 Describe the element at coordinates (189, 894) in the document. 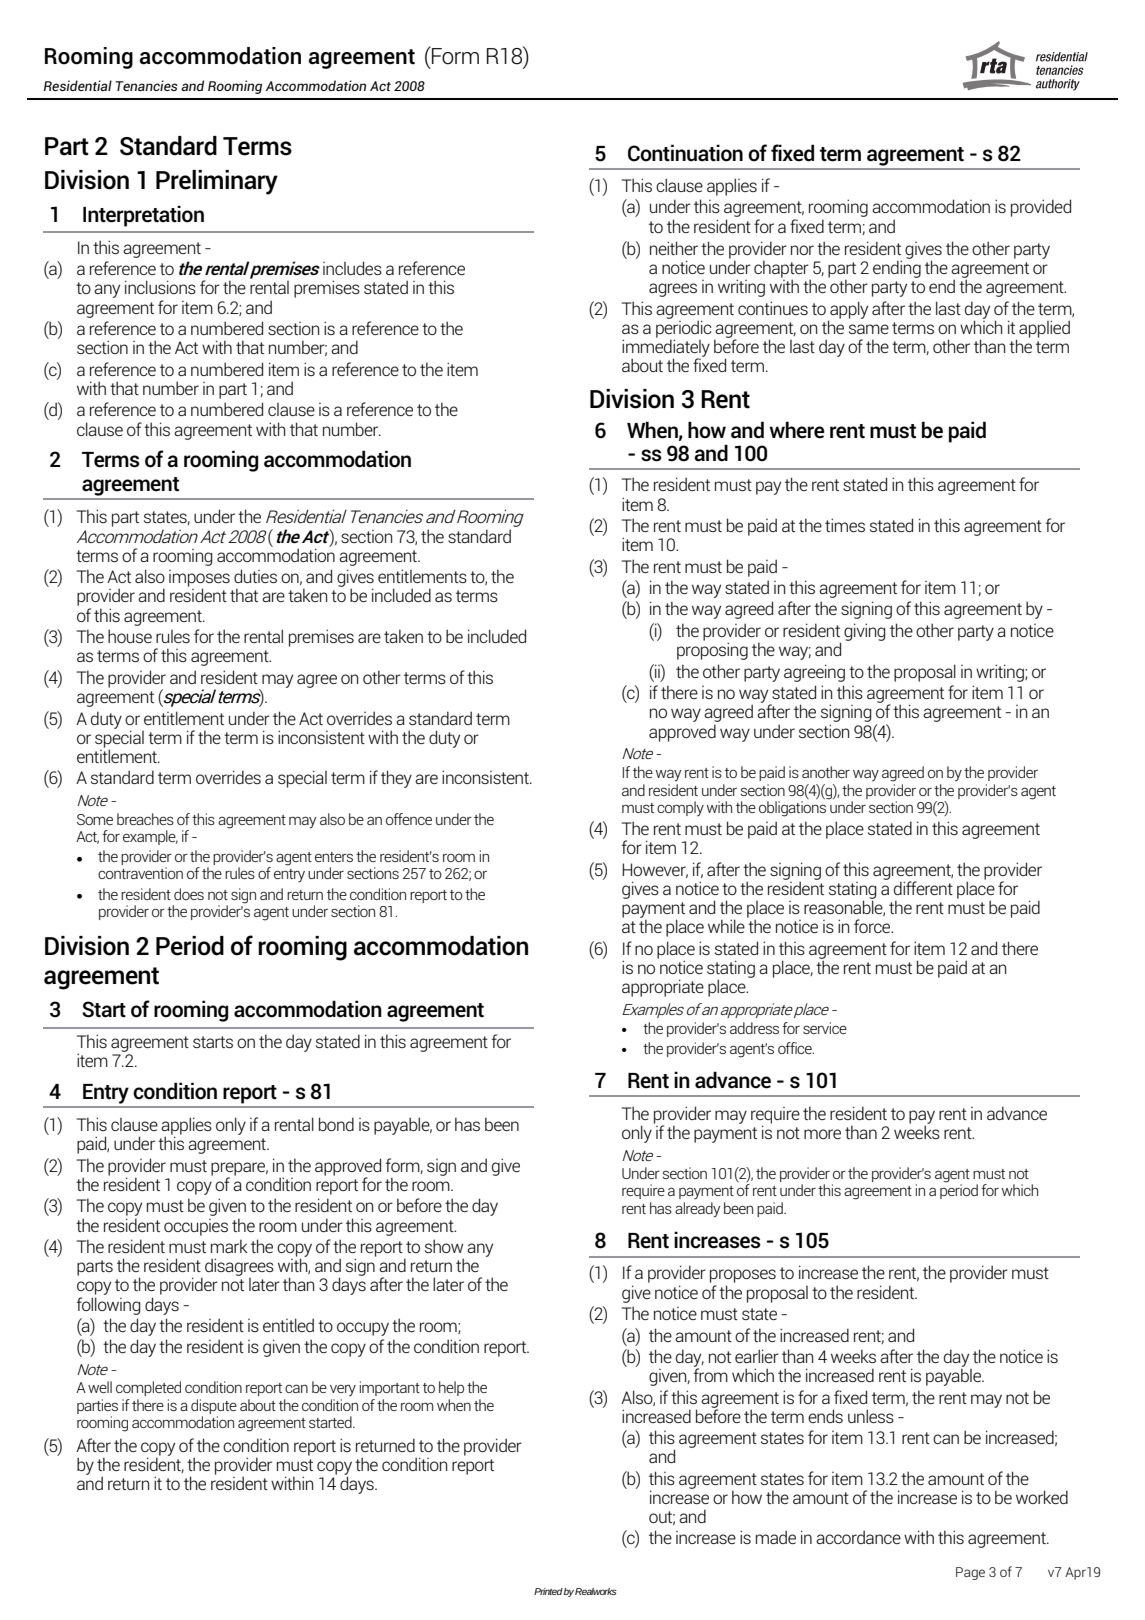

I see `does` at that location.
